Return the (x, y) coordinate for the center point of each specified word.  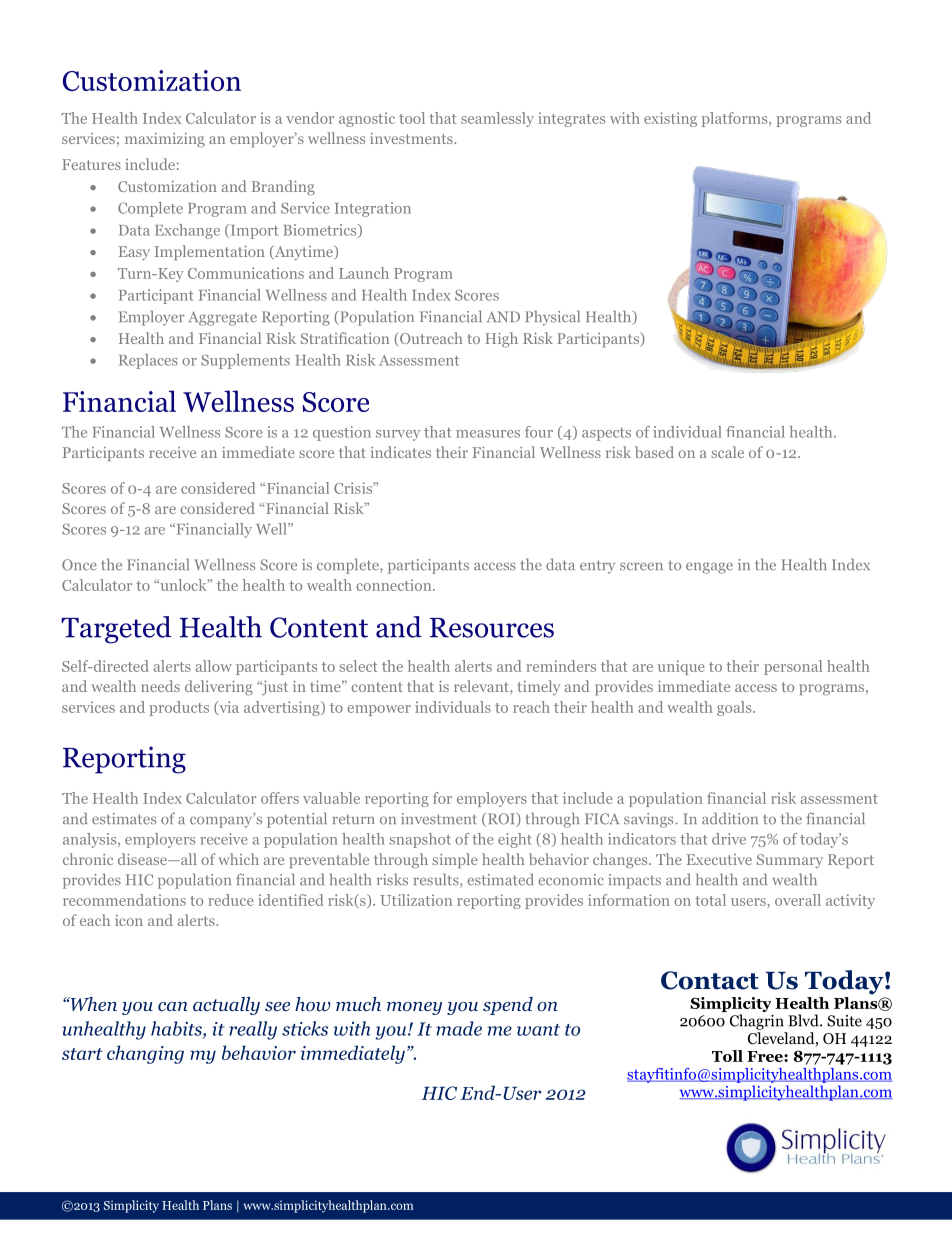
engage (709, 568)
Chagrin (757, 1022)
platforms (736, 119)
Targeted (116, 630)
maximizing (165, 140)
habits (177, 1029)
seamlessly (497, 119)
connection (395, 585)
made (459, 1028)
